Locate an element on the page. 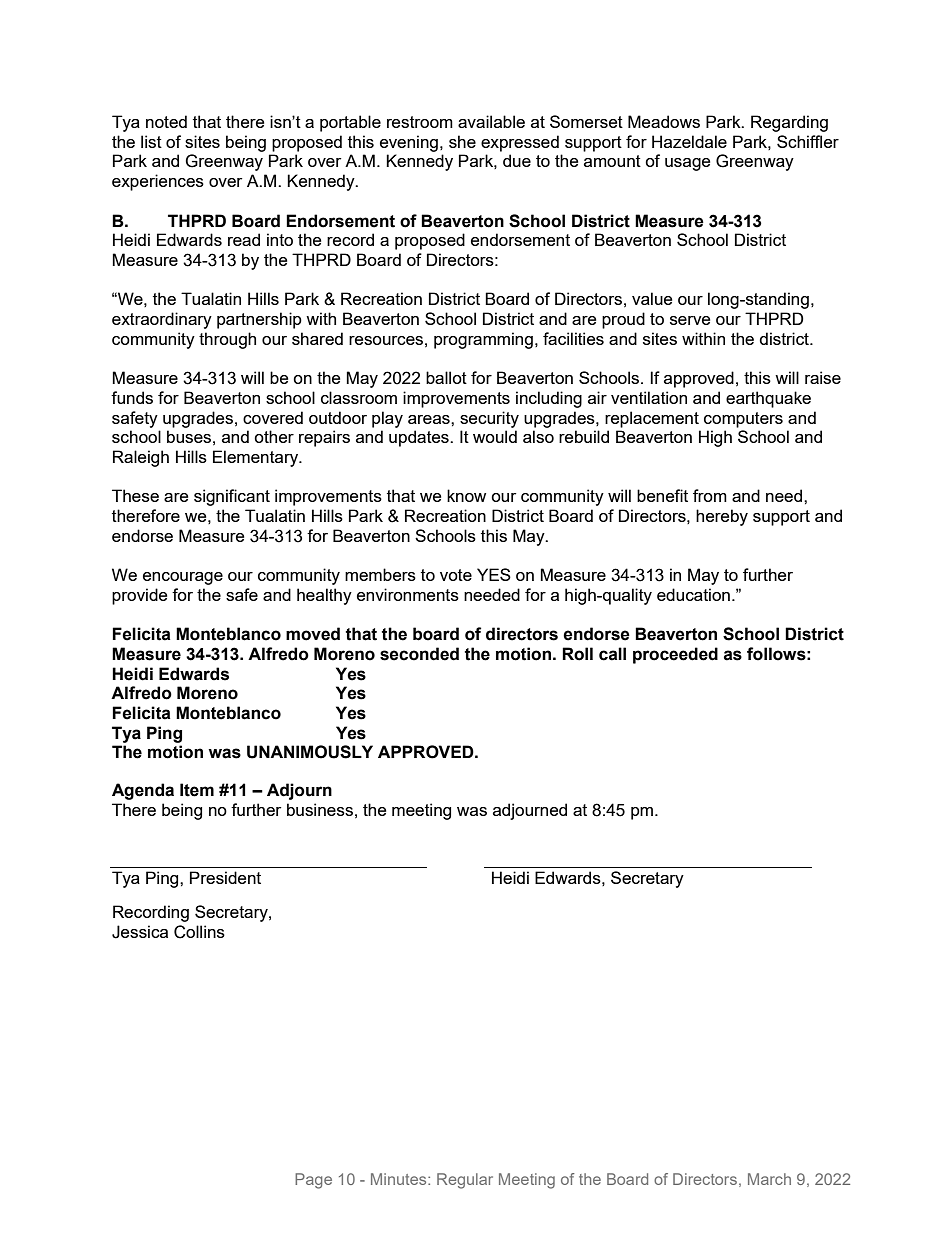  Regular is located at coordinates (465, 1181).
